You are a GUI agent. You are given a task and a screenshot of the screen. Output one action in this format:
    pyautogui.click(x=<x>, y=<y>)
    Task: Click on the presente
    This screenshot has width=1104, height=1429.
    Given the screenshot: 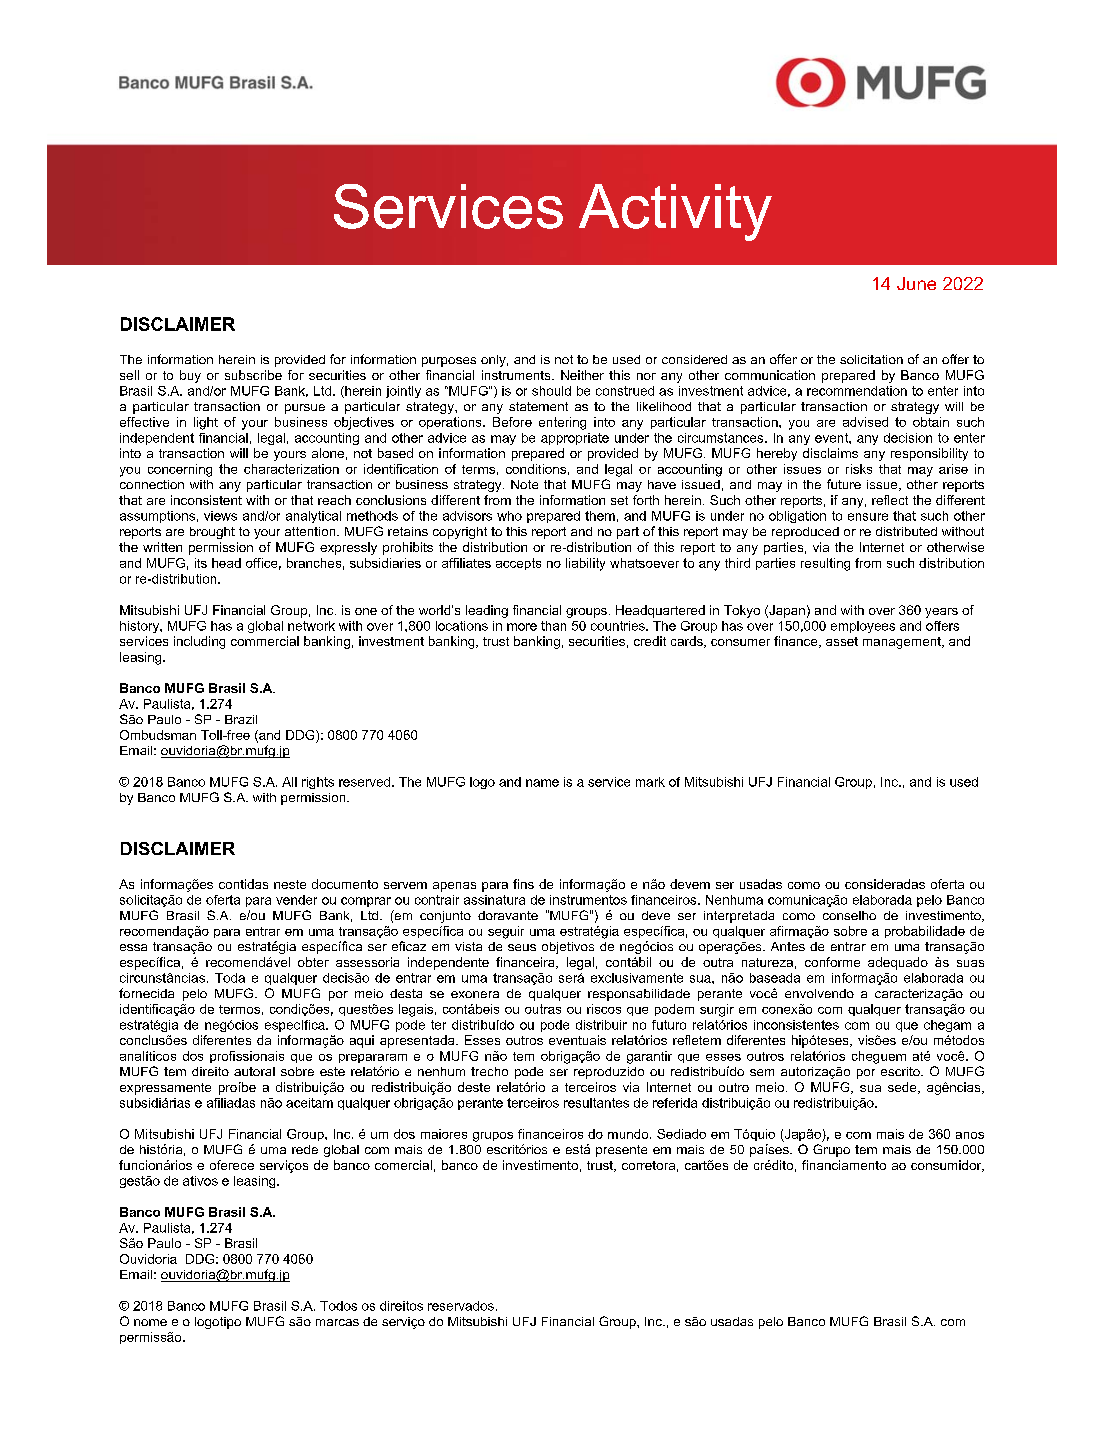 What is the action you would take?
    pyautogui.click(x=621, y=1151)
